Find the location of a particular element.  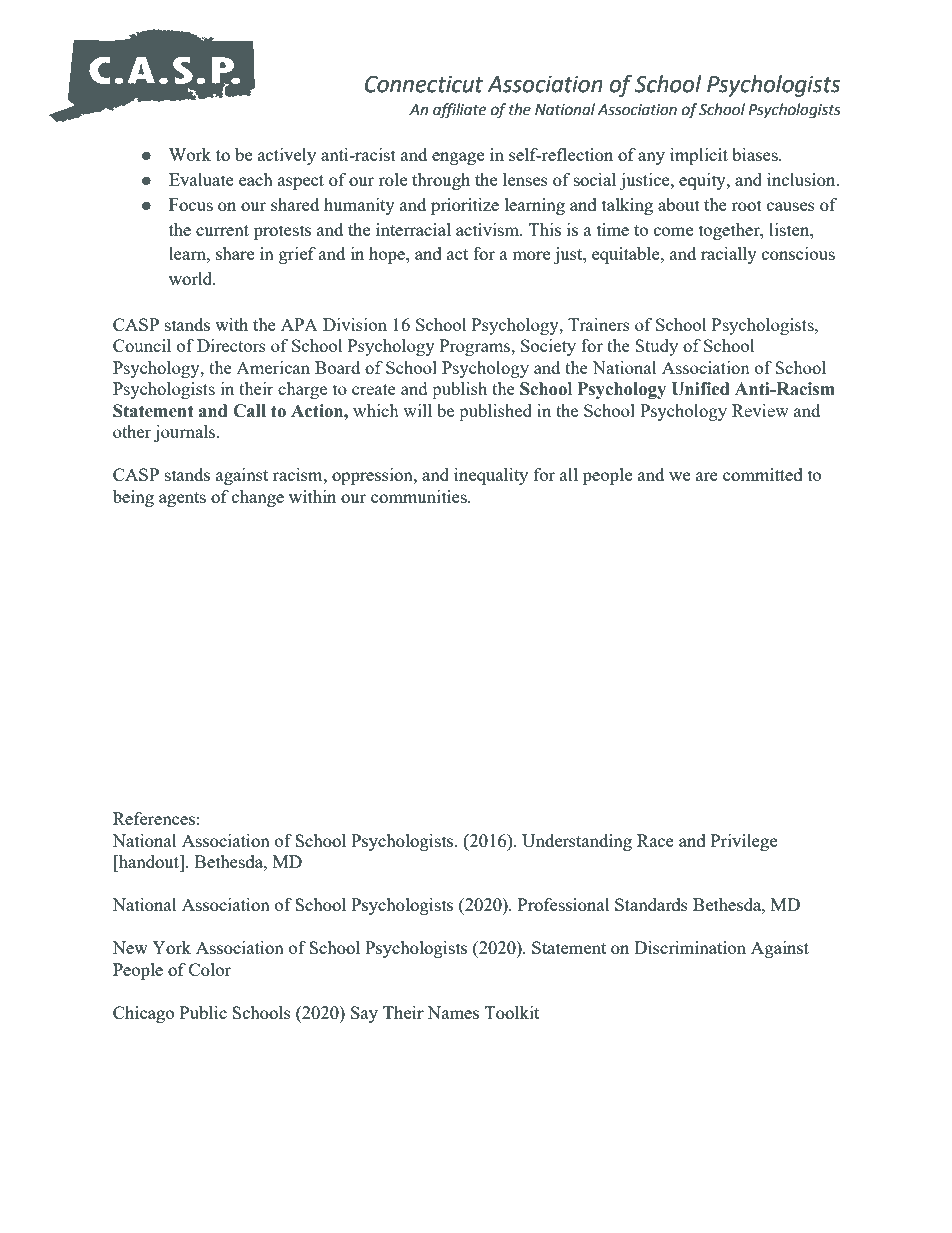

affiliate is located at coordinates (459, 110).
